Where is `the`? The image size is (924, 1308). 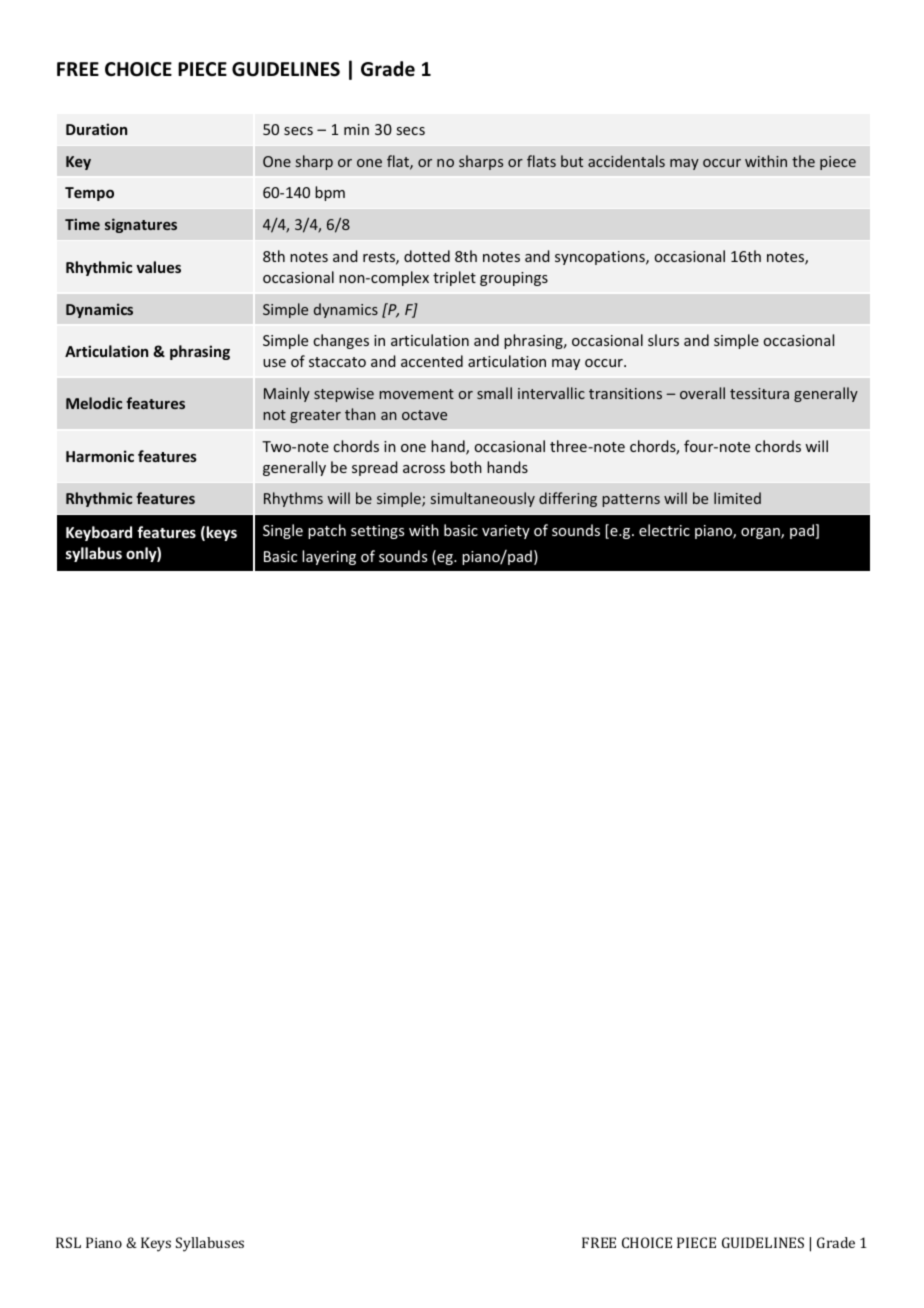 the is located at coordinates (803, 161).
